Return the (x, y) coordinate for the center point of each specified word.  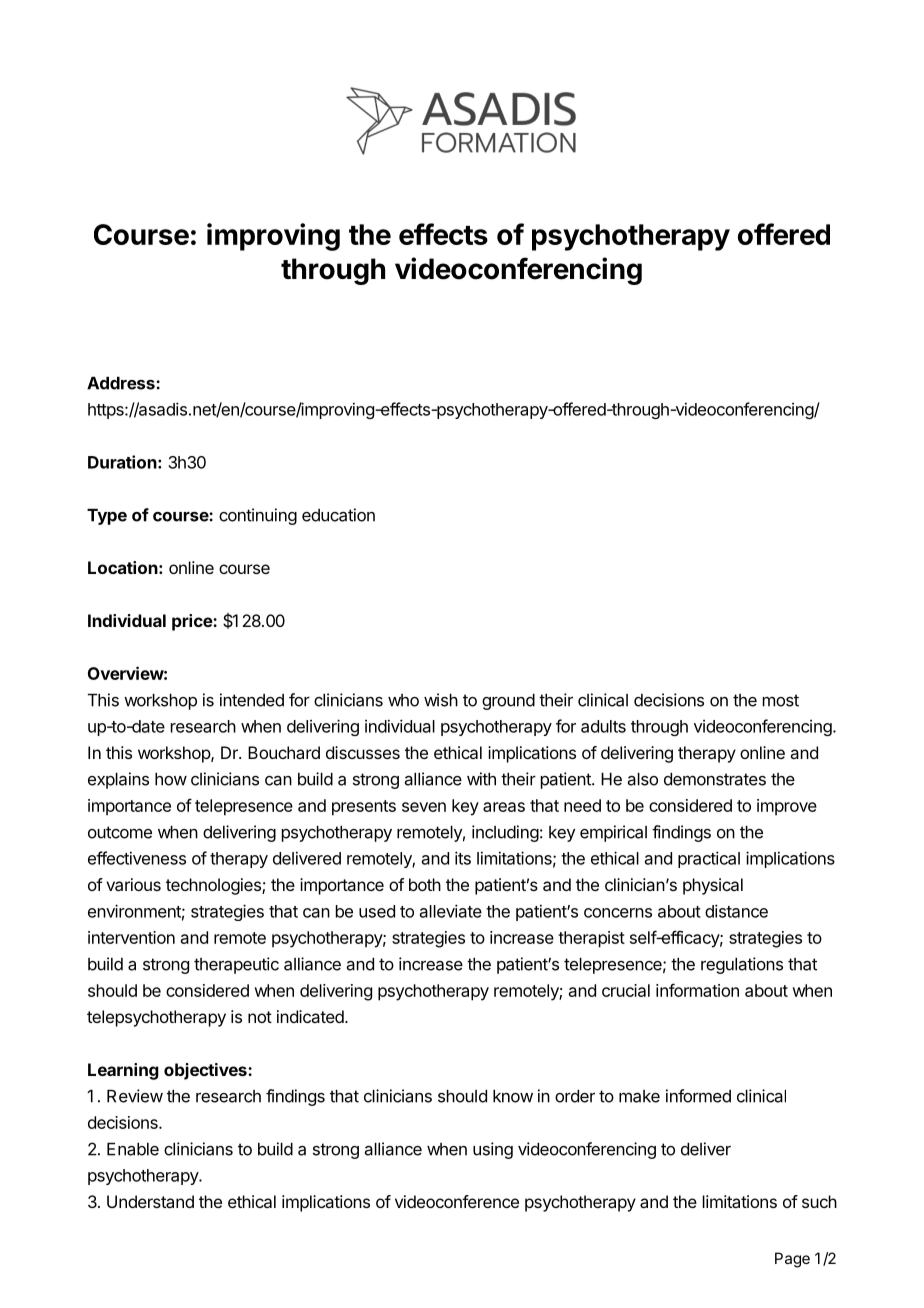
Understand (150, 1201)
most (781, 700)
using (493, 1150)
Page (792, 1260)
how (171, 779)
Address (122, 383)
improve (787, 807)
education (338, 515)
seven (424, 807)
